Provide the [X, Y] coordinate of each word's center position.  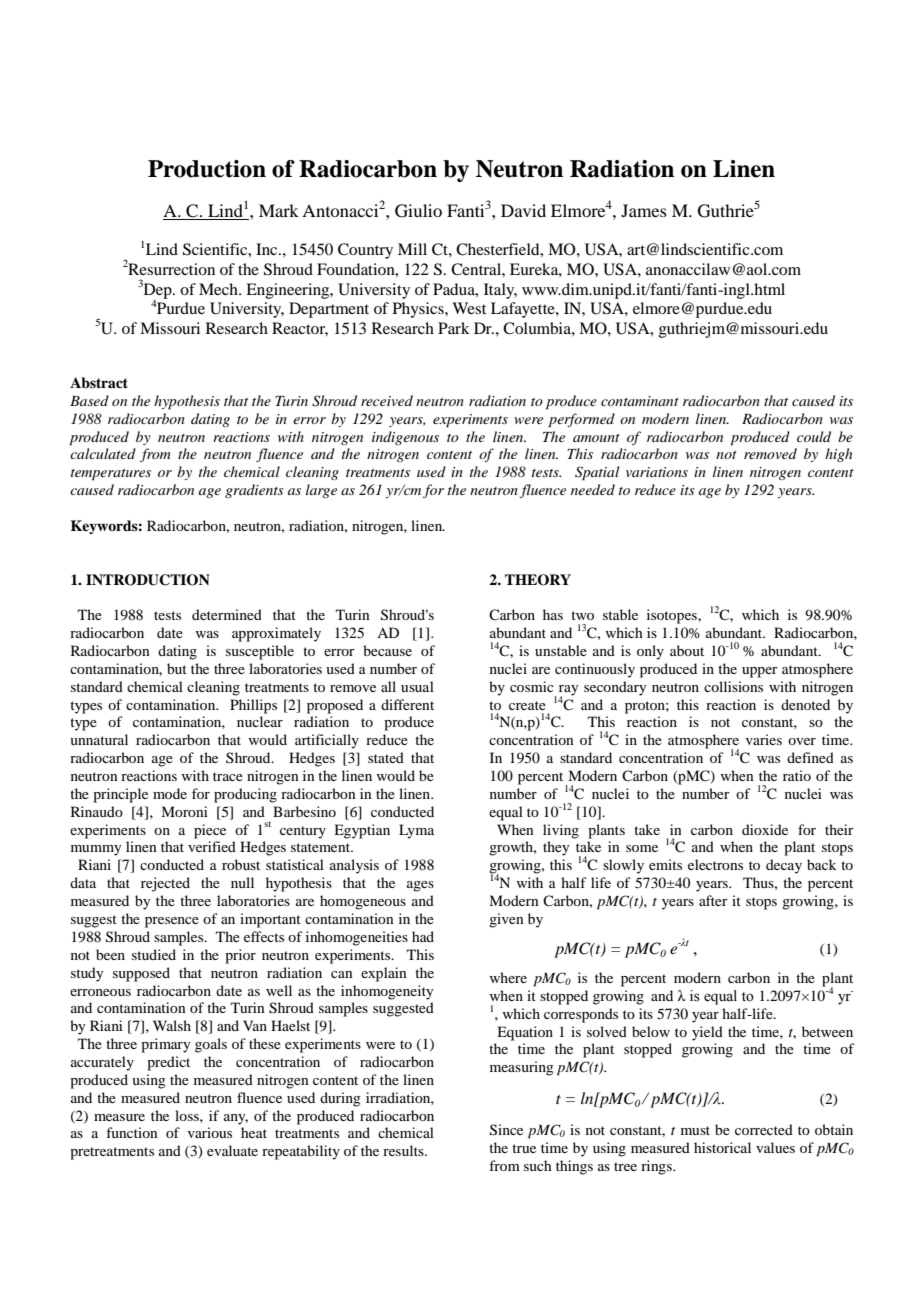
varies [764, 739]
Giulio [418, 211]
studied [154, 954]
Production [207, 169]
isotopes [673, 616]
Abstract [99, 382]
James [644, 210]
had [423, 936]
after [713, 900]
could [814, 436]
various [210, 1132]
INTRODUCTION [148, 580]
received [387, 400]
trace [228, 776]
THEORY [538, 580]
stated [386, 757]
